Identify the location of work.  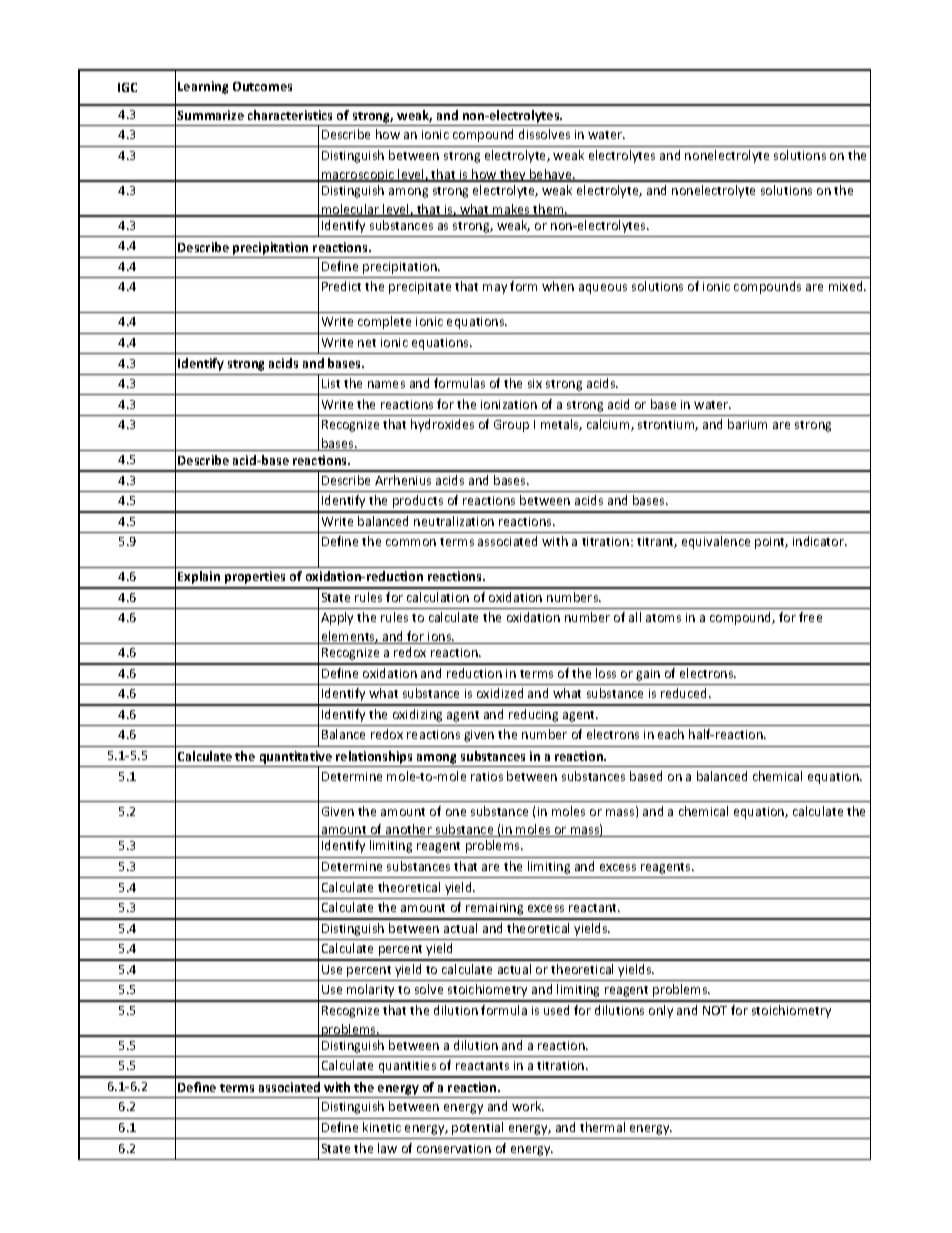
(528, 1106).
